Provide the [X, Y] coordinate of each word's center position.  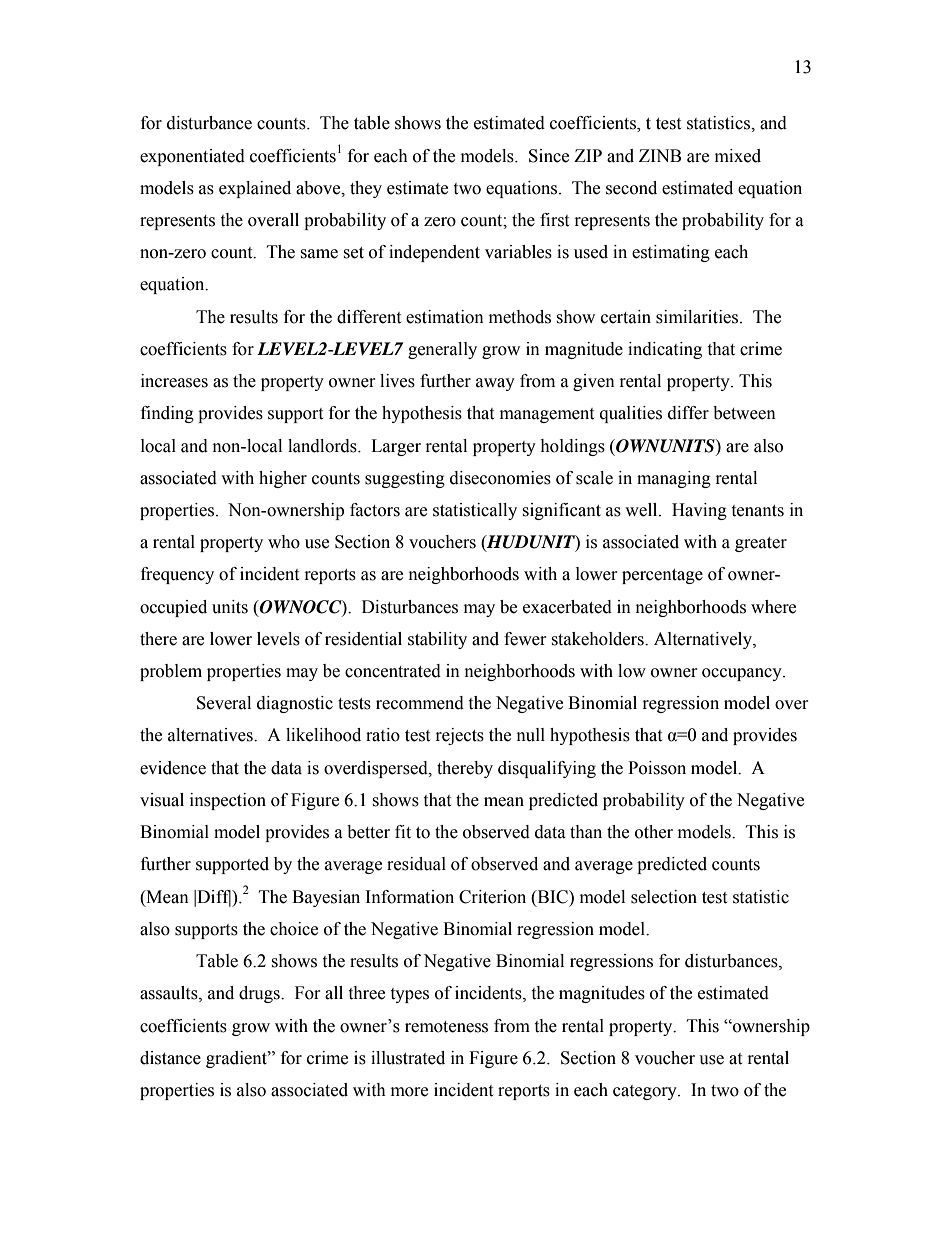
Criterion [492, 897]
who [284, 542]
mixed [738, 156]
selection [664, 897]
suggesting [405, 479]
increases [174, 381]
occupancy [743, 674]
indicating [665, 350]
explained [255, 189]
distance [170, 1058]
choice [294, 929]
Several [224, 703]
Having [699, 511]
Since [549, 156]
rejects [460, 736]
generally [442, 350]
